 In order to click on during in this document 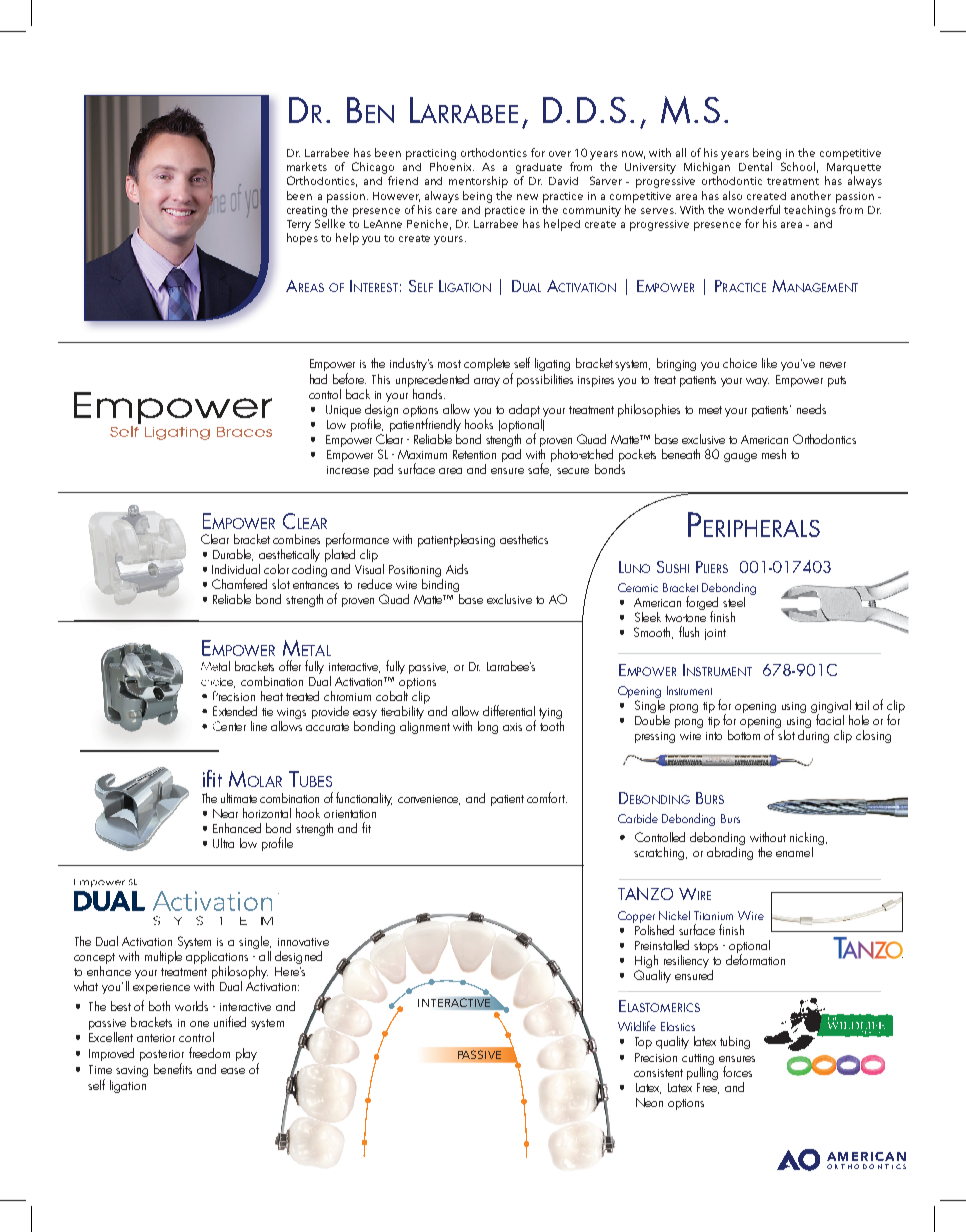, I will do `click(813, 736)`.
